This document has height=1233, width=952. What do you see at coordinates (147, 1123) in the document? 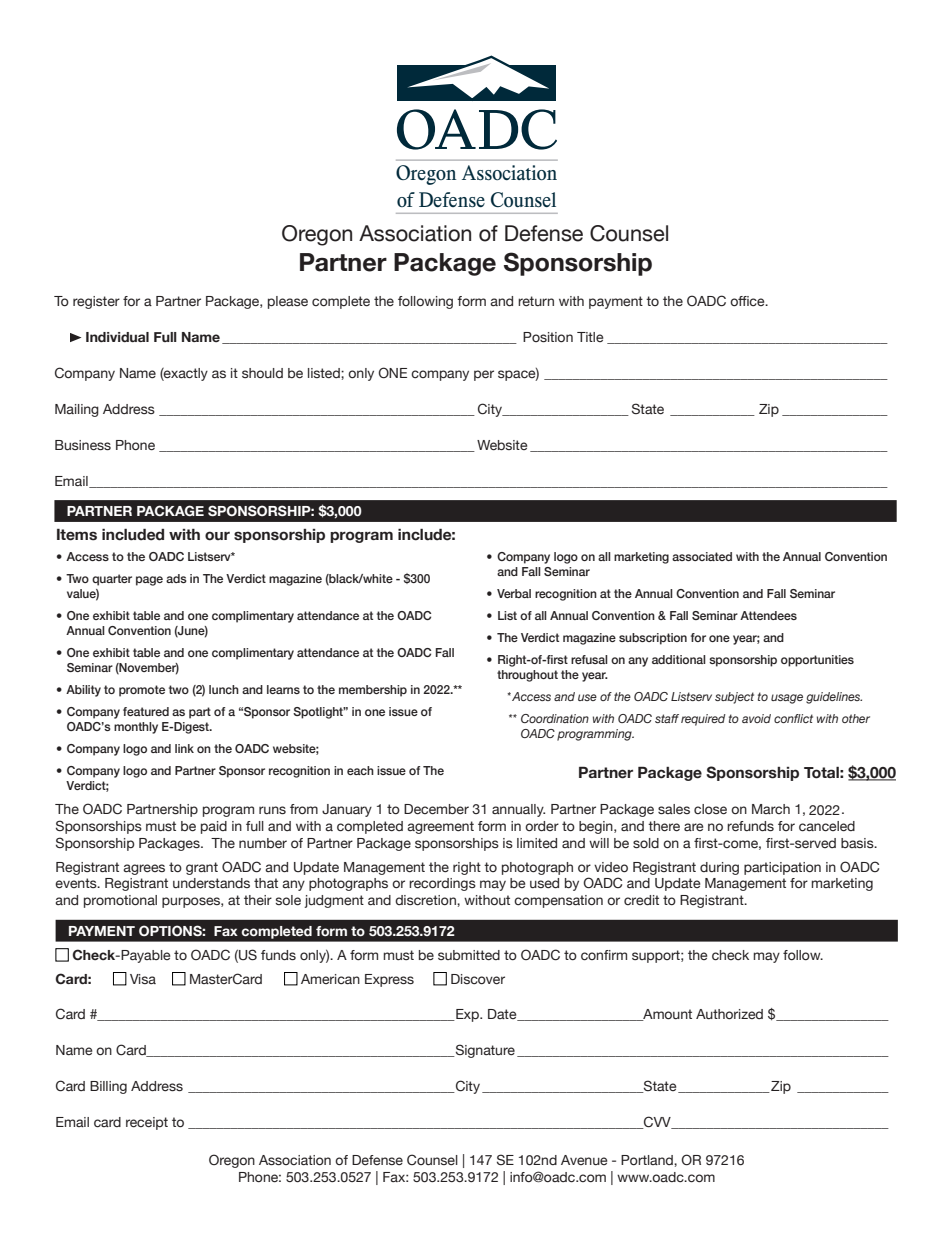
I see `receipt` at bounding box center [147, 1123].
